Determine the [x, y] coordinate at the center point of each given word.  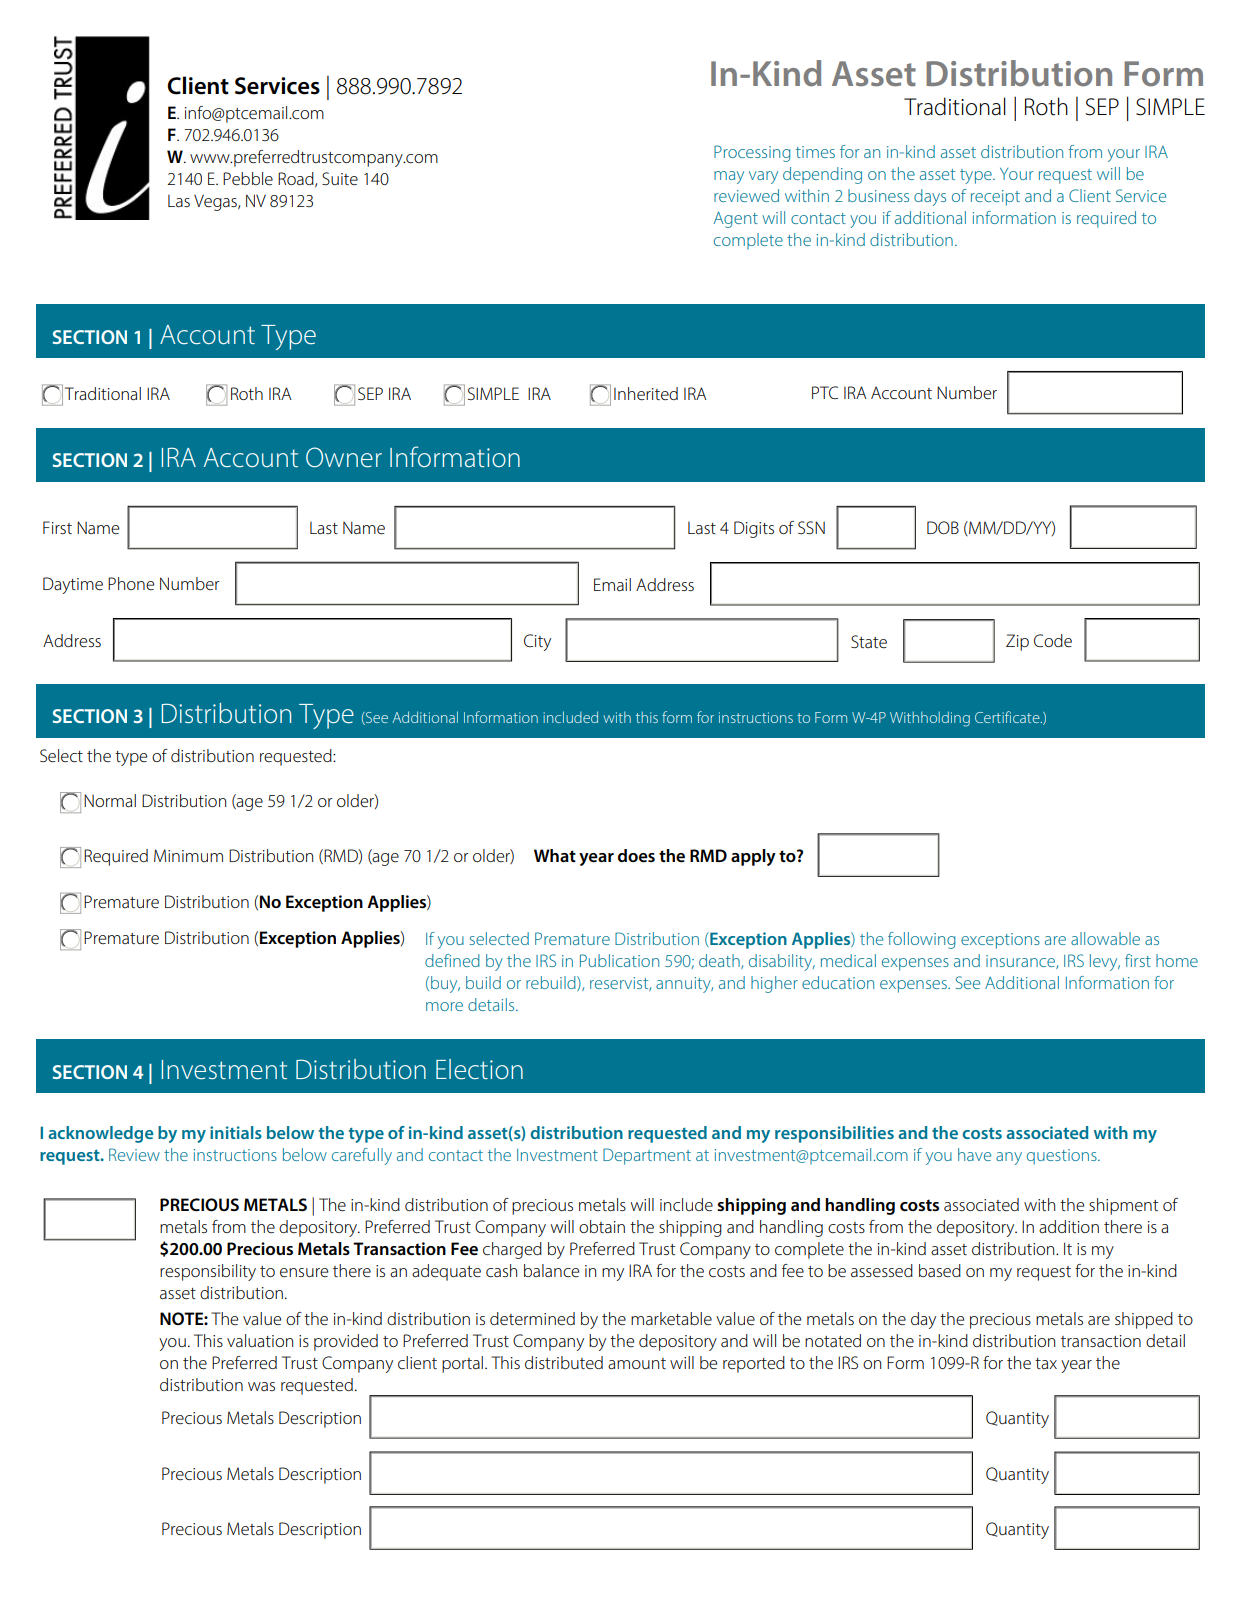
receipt [995, 198]
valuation [260, 1340]
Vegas [216, 202]
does [636, 856]
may [729, 177]
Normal [110, 800]
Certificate [1008, 717]
